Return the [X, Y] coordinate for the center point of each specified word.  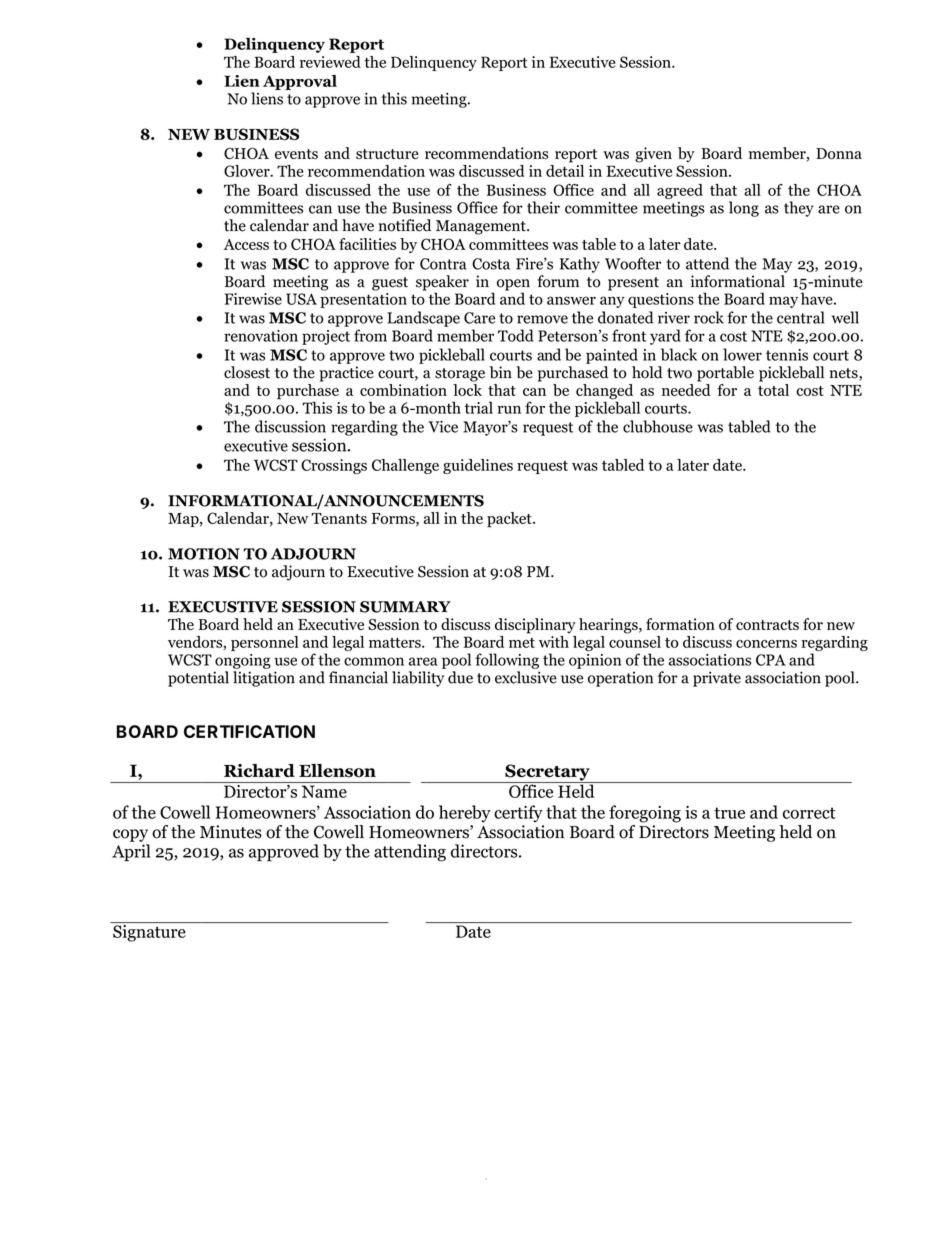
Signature [149, 932]
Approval [300, 82]
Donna [839, 154]
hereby [465, 814]
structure [387, 154]
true [729, 813]
